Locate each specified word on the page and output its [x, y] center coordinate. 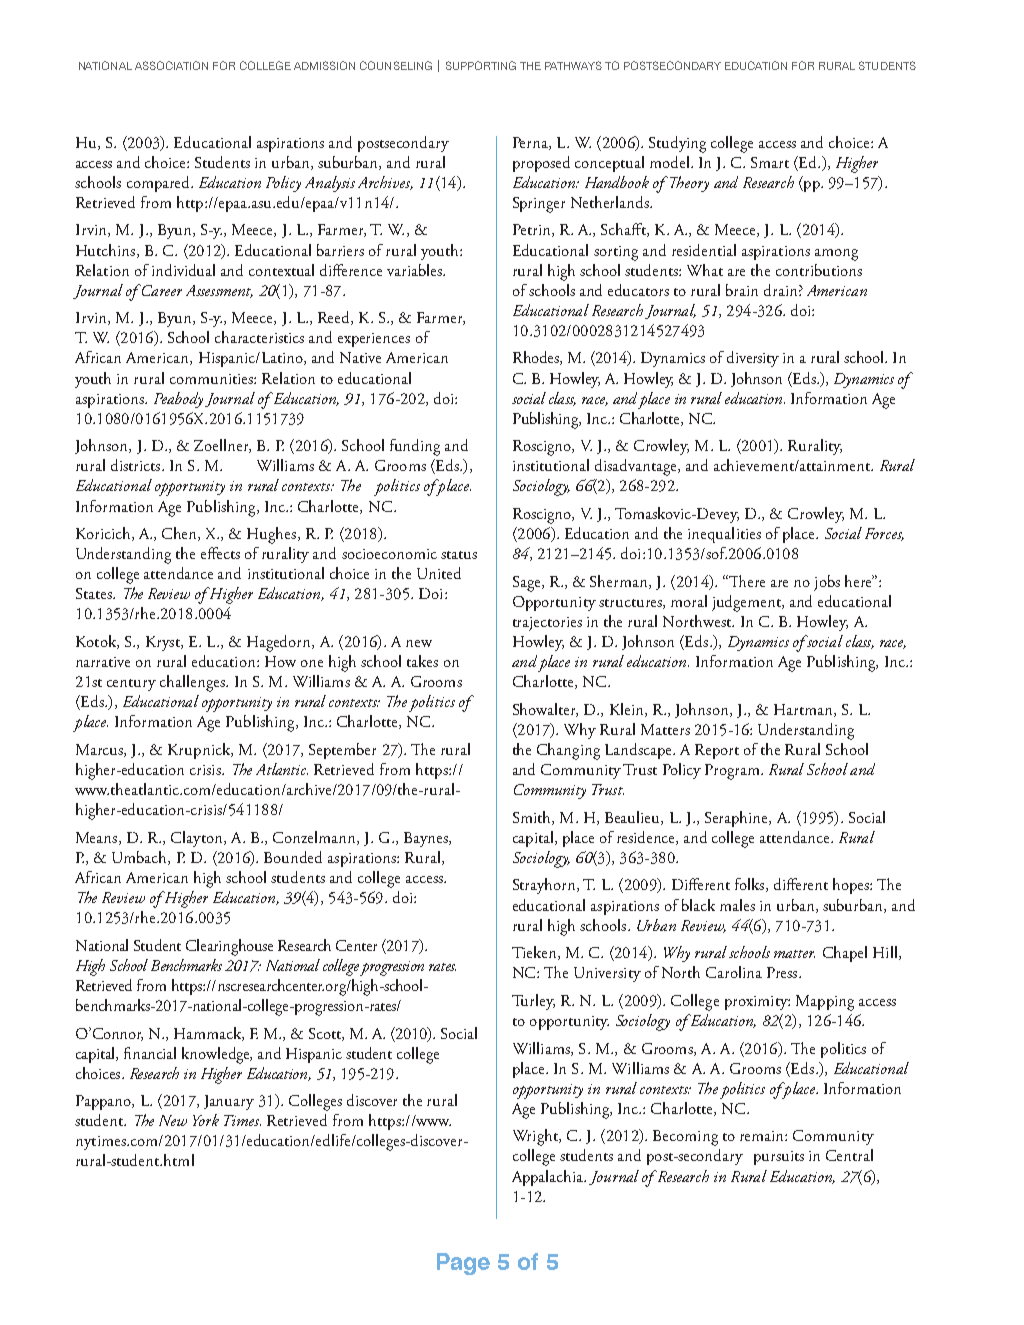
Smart [770, 162]
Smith [533, 818]
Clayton [198, 839]
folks [751, 885]
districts [137, 465]
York [206, 1120]
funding [415, 447]
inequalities [724, 535]
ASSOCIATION [171, 65]
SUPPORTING [481, 65]
